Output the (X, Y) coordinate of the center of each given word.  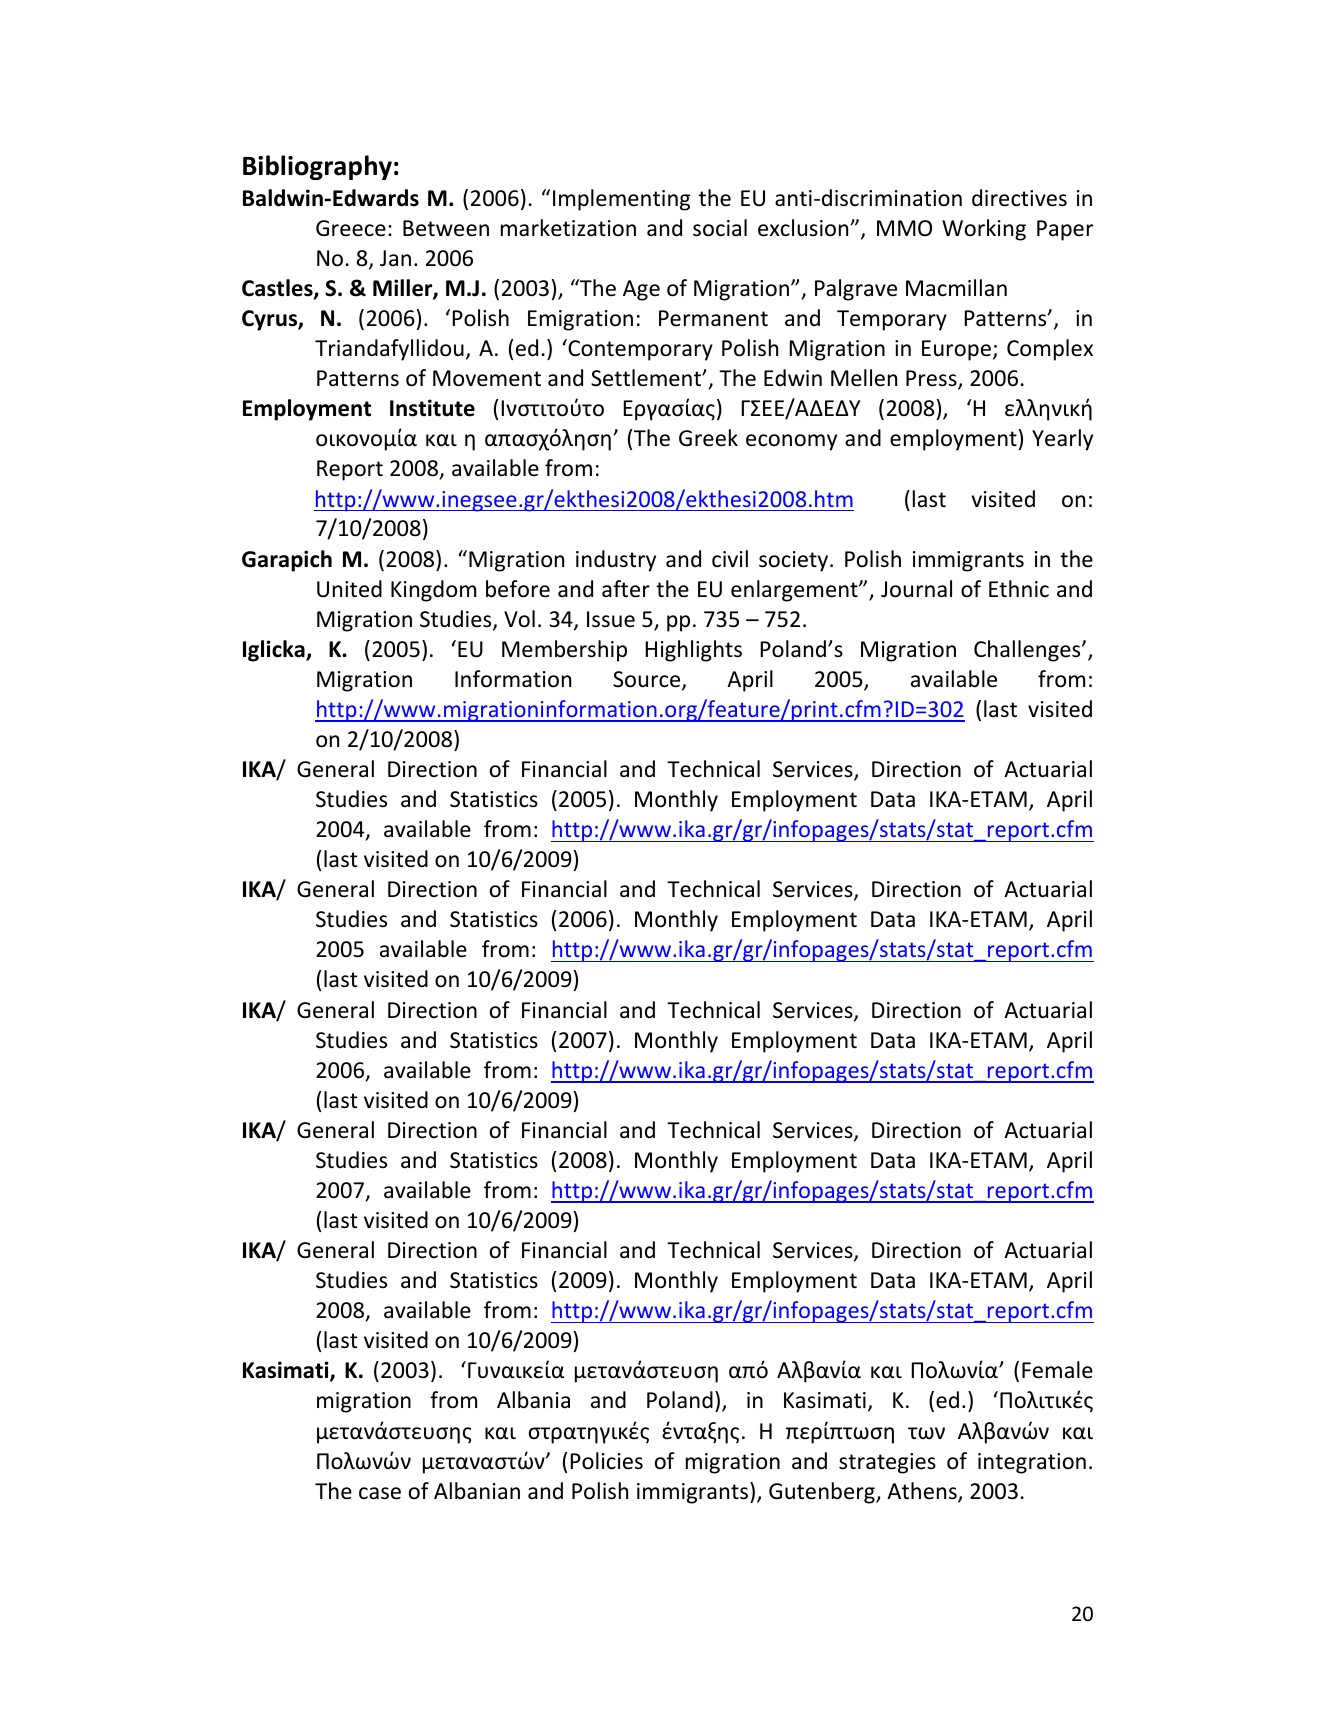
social (720, 228)
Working (984, 230)
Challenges (1028, 651)
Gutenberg (823, 1493)
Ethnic (1019, 589)
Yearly (1062, 440)
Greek (708, 438)
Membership (564, 651)
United (349, 589)
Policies (607, 1461)
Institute (432, 408)
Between (446, 228)
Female (1057, 1370)
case (380, 1493)
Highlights (694, 651)
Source (648, 680)
